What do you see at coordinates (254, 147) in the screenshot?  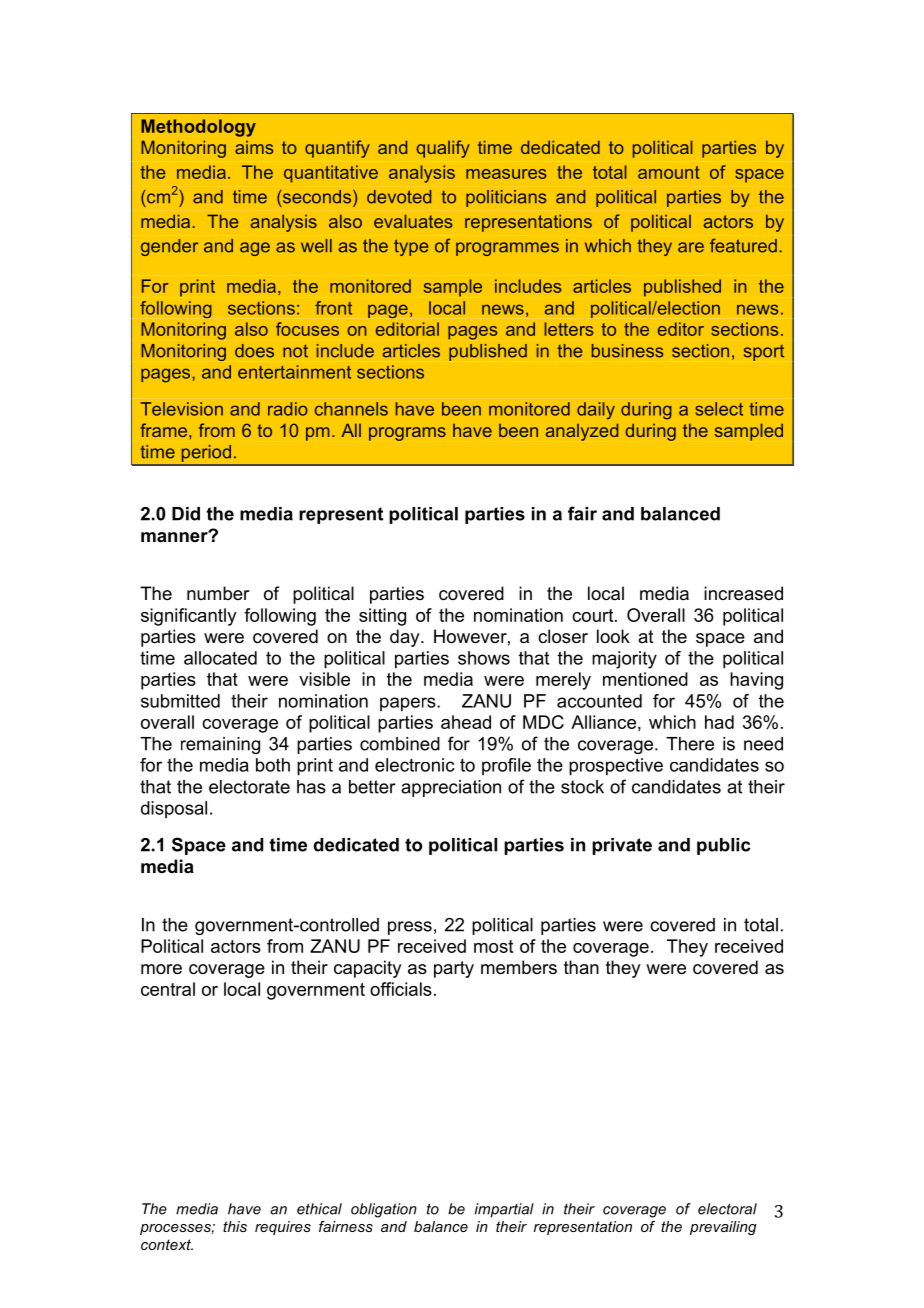 I see `aims` at bounding box center [254, 147].
